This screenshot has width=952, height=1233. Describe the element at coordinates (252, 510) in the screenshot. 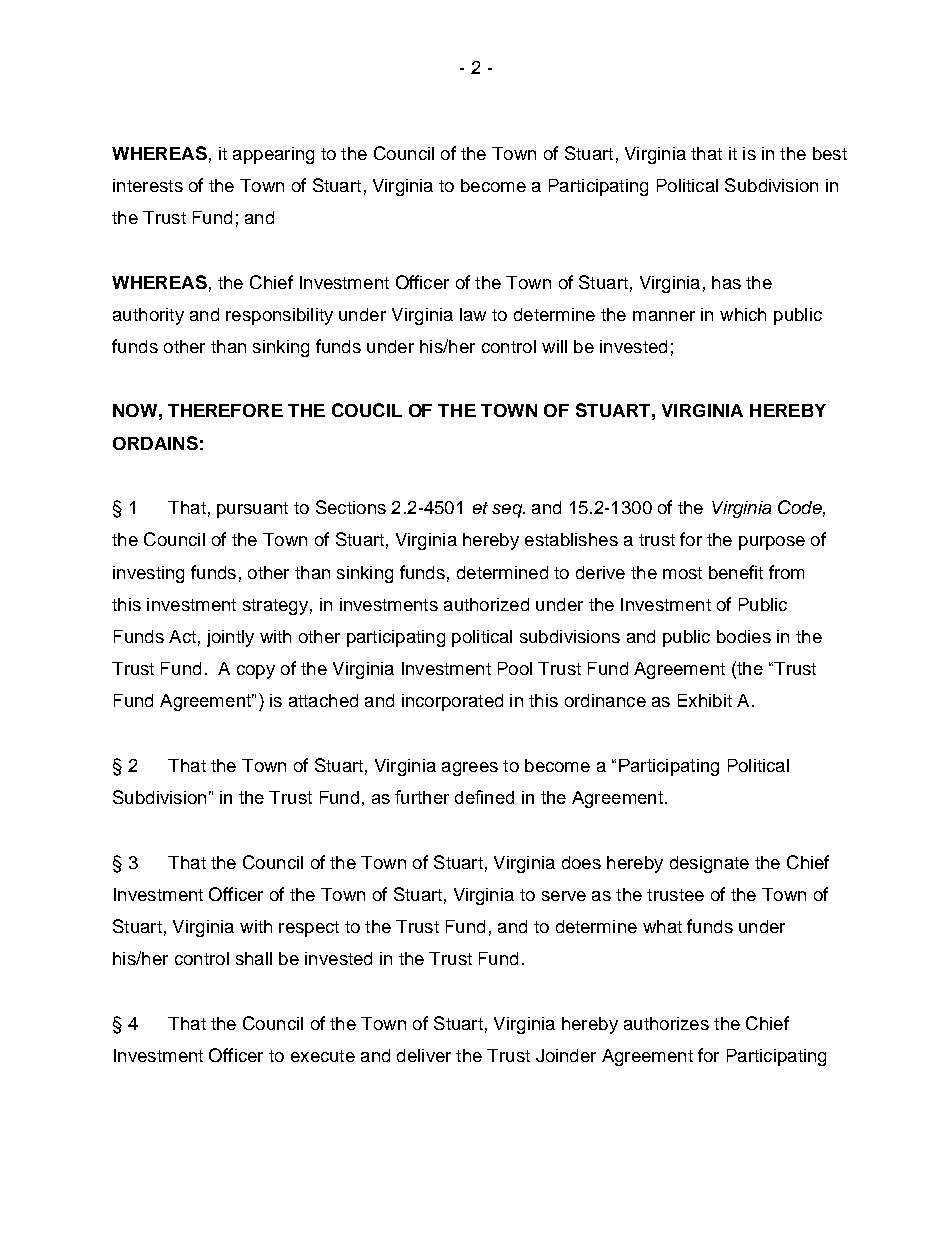

I see `pursuant` at that location.
